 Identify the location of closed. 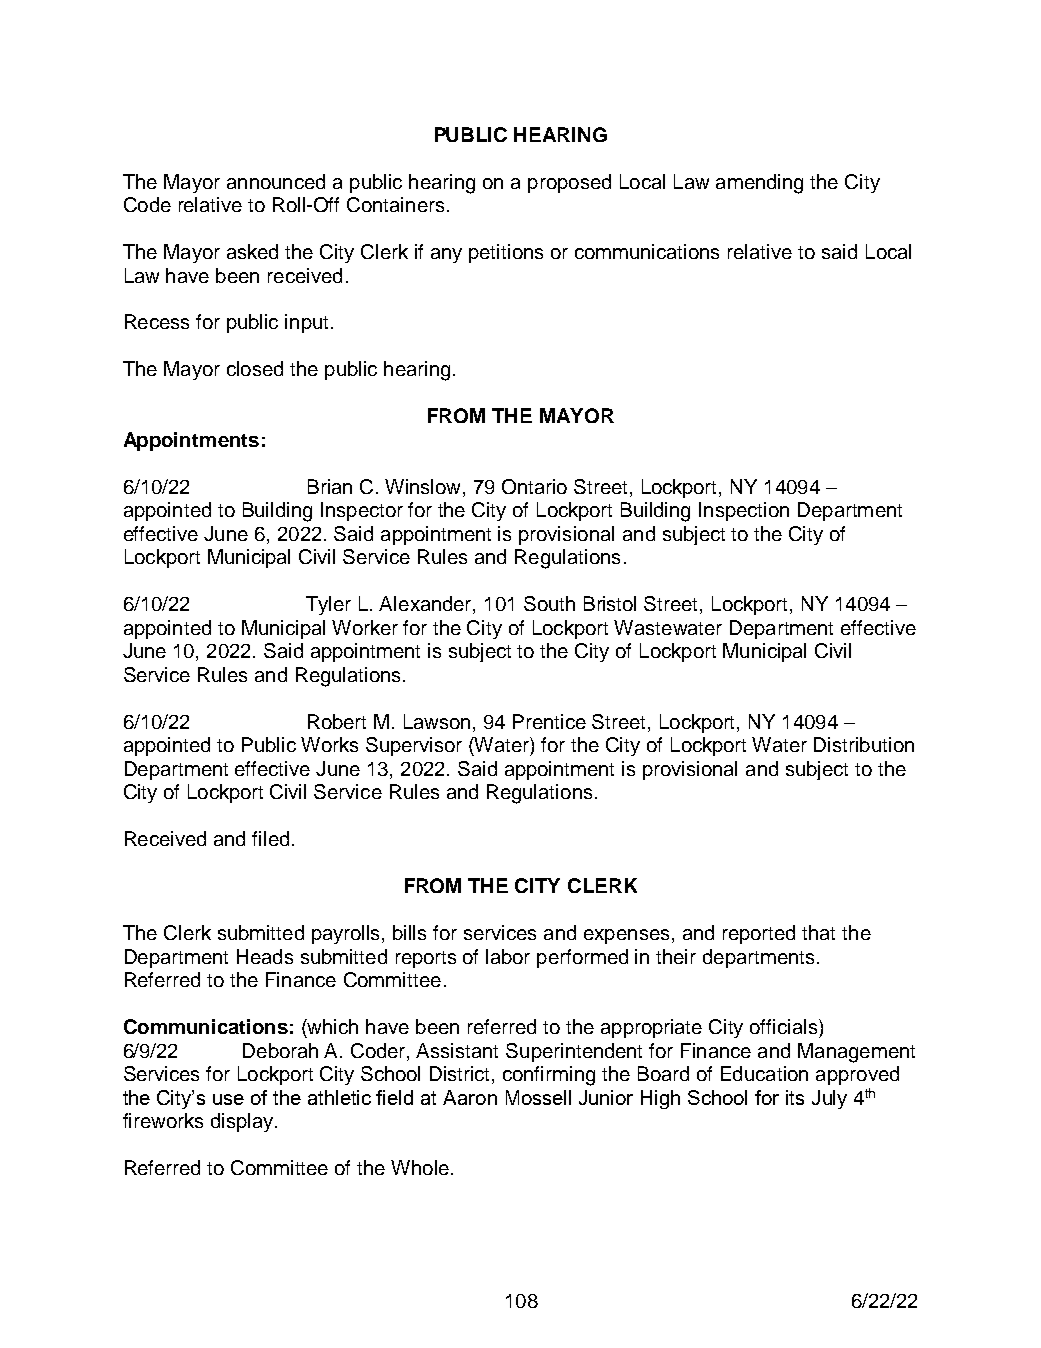
(255, 368).
